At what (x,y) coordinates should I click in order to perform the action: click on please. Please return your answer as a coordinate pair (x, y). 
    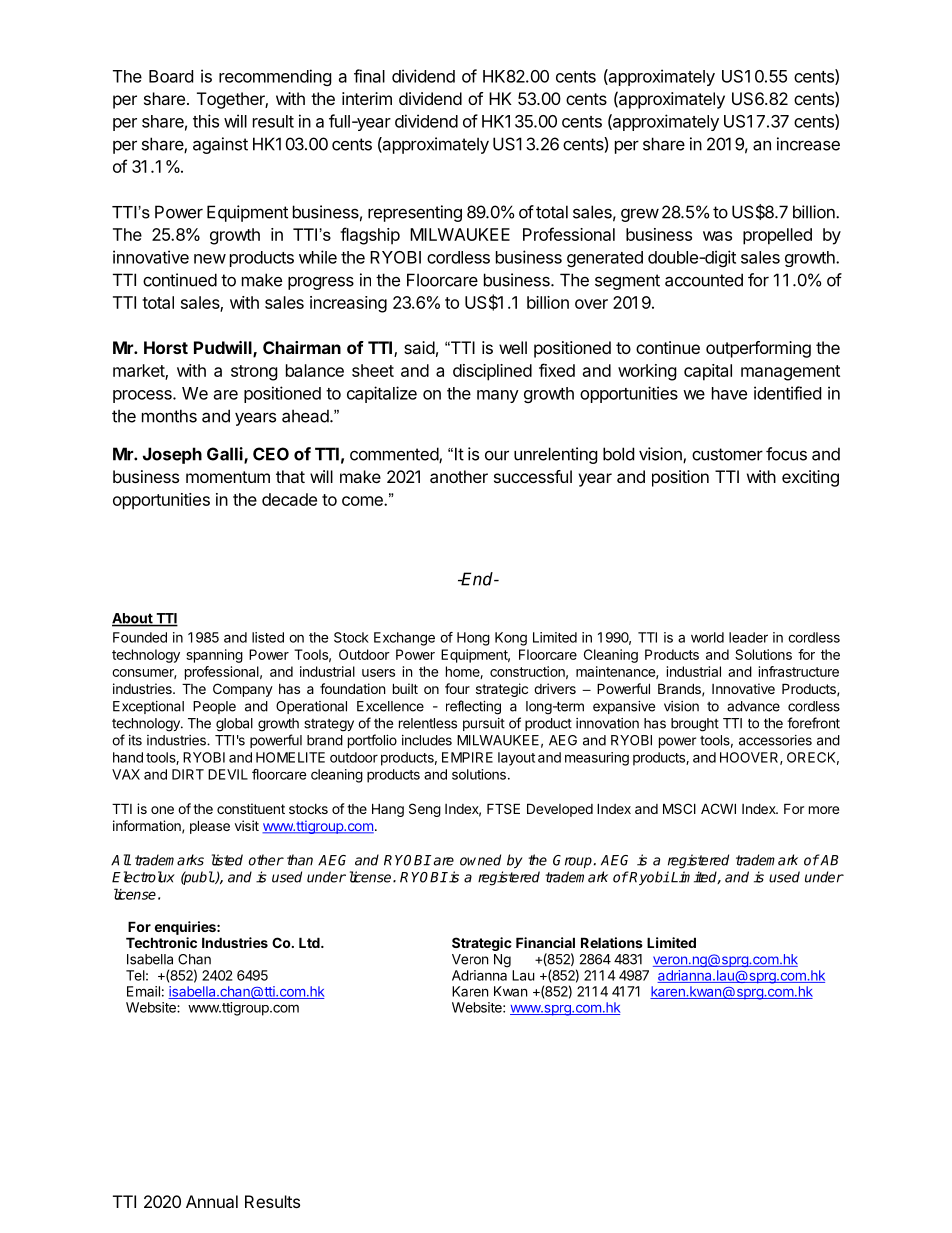
    Looking at the image, I should click on (210, 827).
